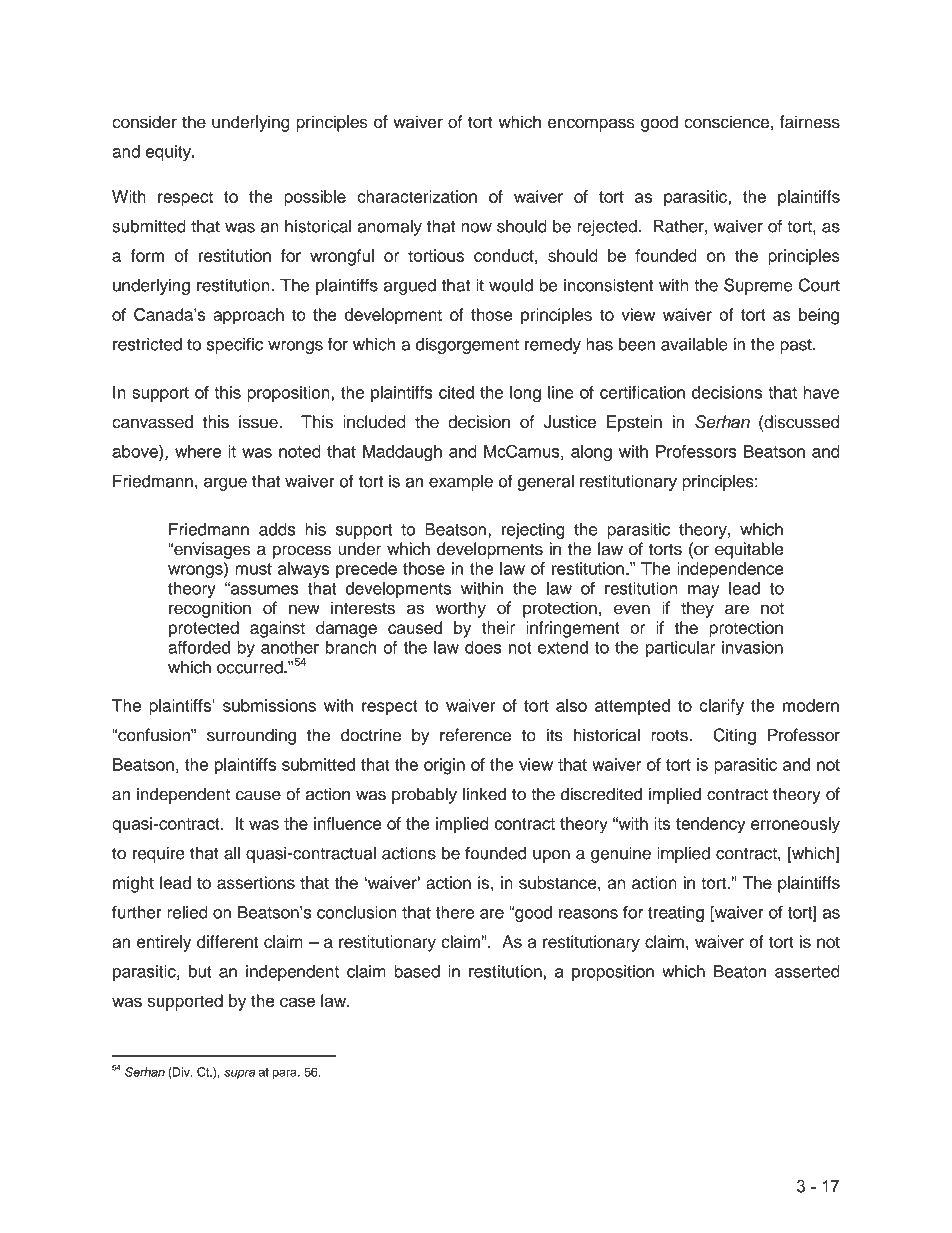 This document has width=952, height=1233. I want to click on cited, so click(456, 392).
